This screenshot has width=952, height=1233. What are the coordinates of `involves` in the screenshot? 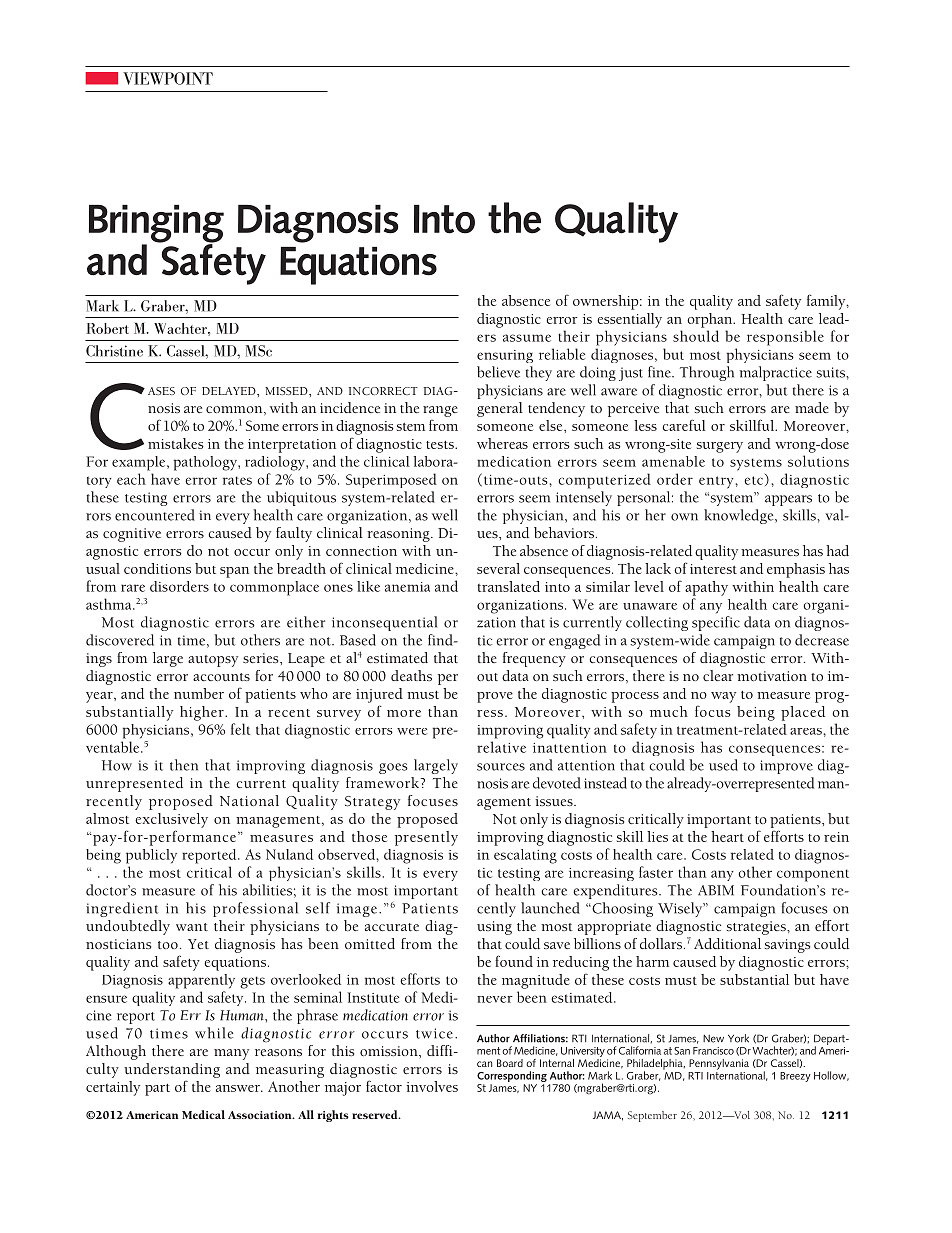 It's located at (432, 1086).
